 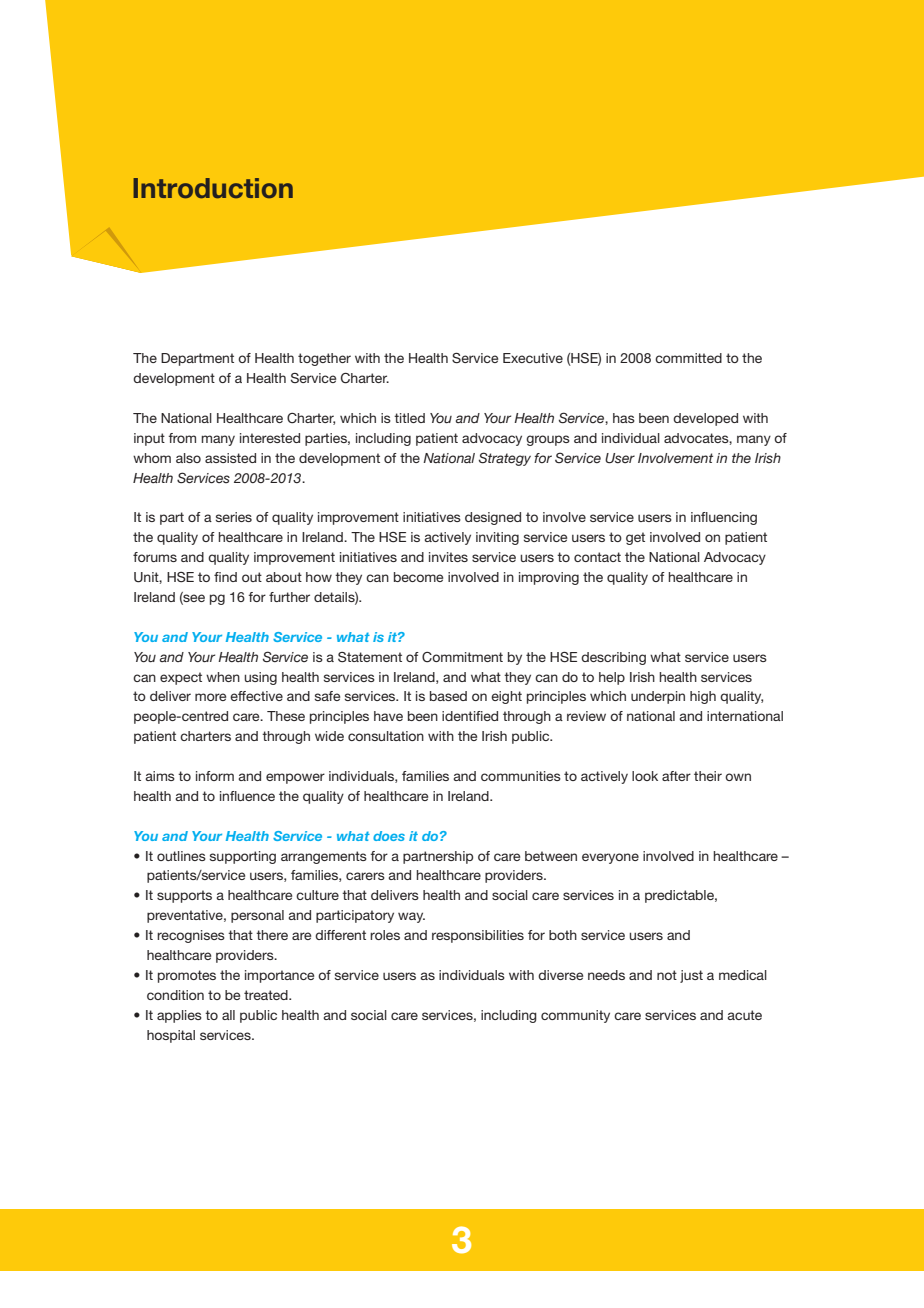 What do you see at coordinates (533, 358) in the image?
I see `Executive` at bounding box center [533, 358].
